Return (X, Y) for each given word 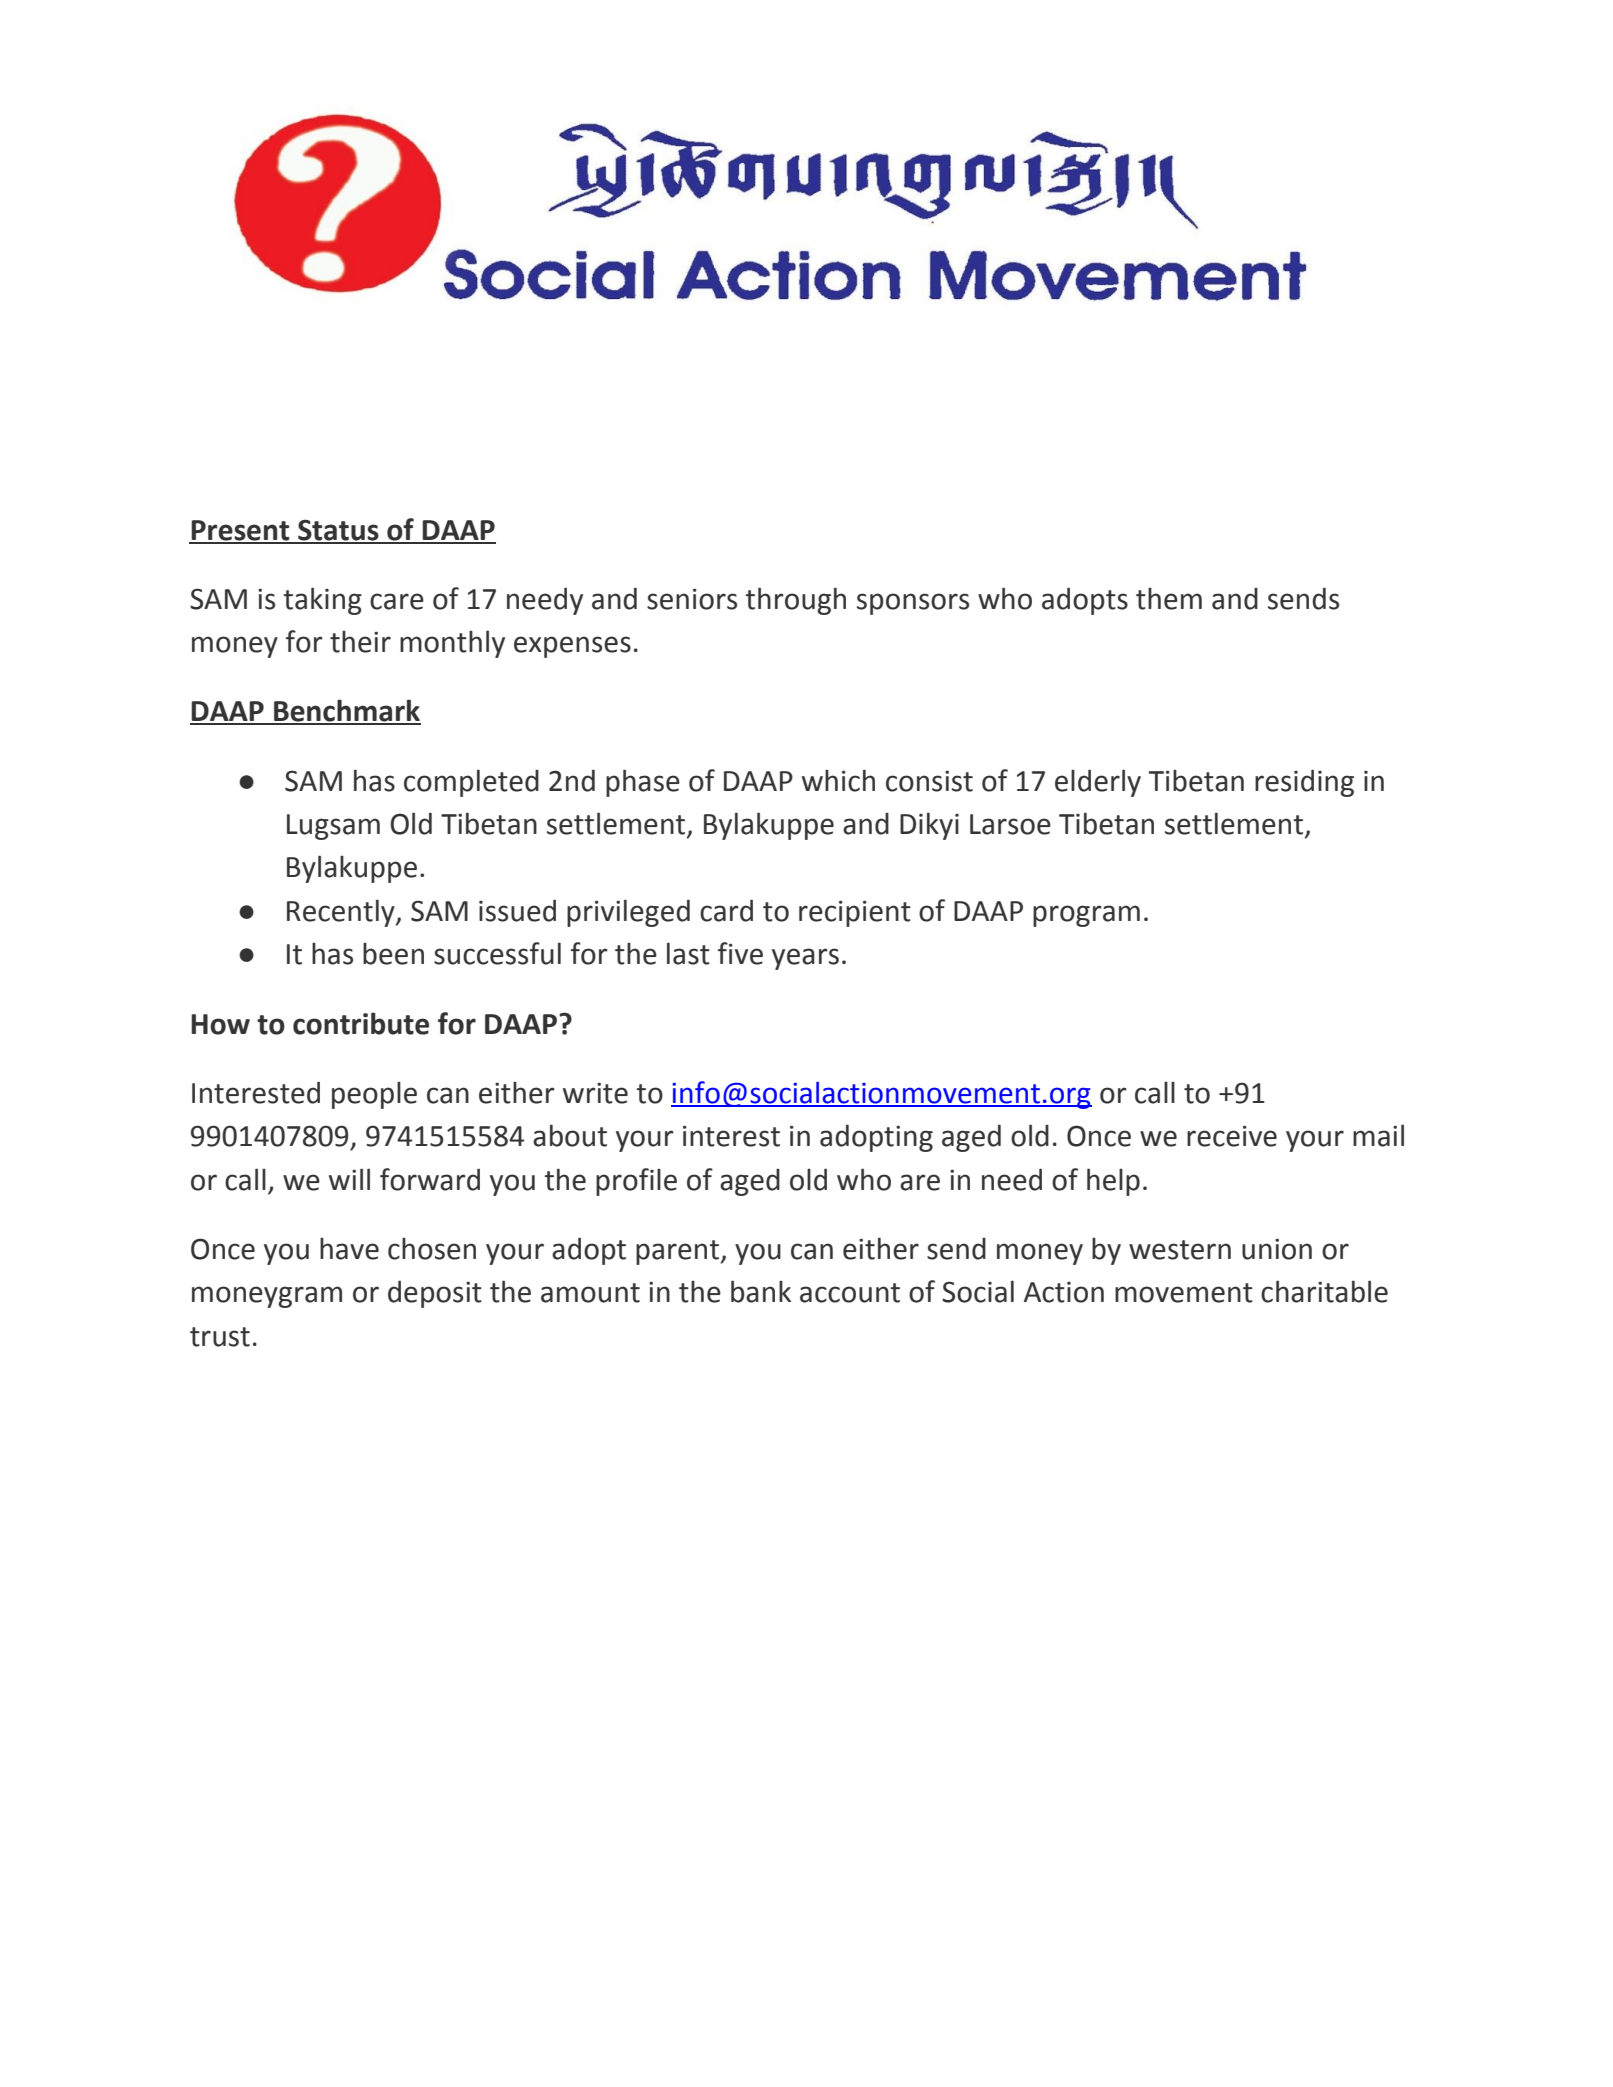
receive (1232, 1136)
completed (471, 783)
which (838, 780)
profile (636, 1182)
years (805, 959)
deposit (435, 1294)
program (1086, 916)
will (349, 1179)
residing (1304, 783)
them (1169, 599)
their (360, 642)
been (393, 954)
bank (761, 1291)
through (796, 601)
